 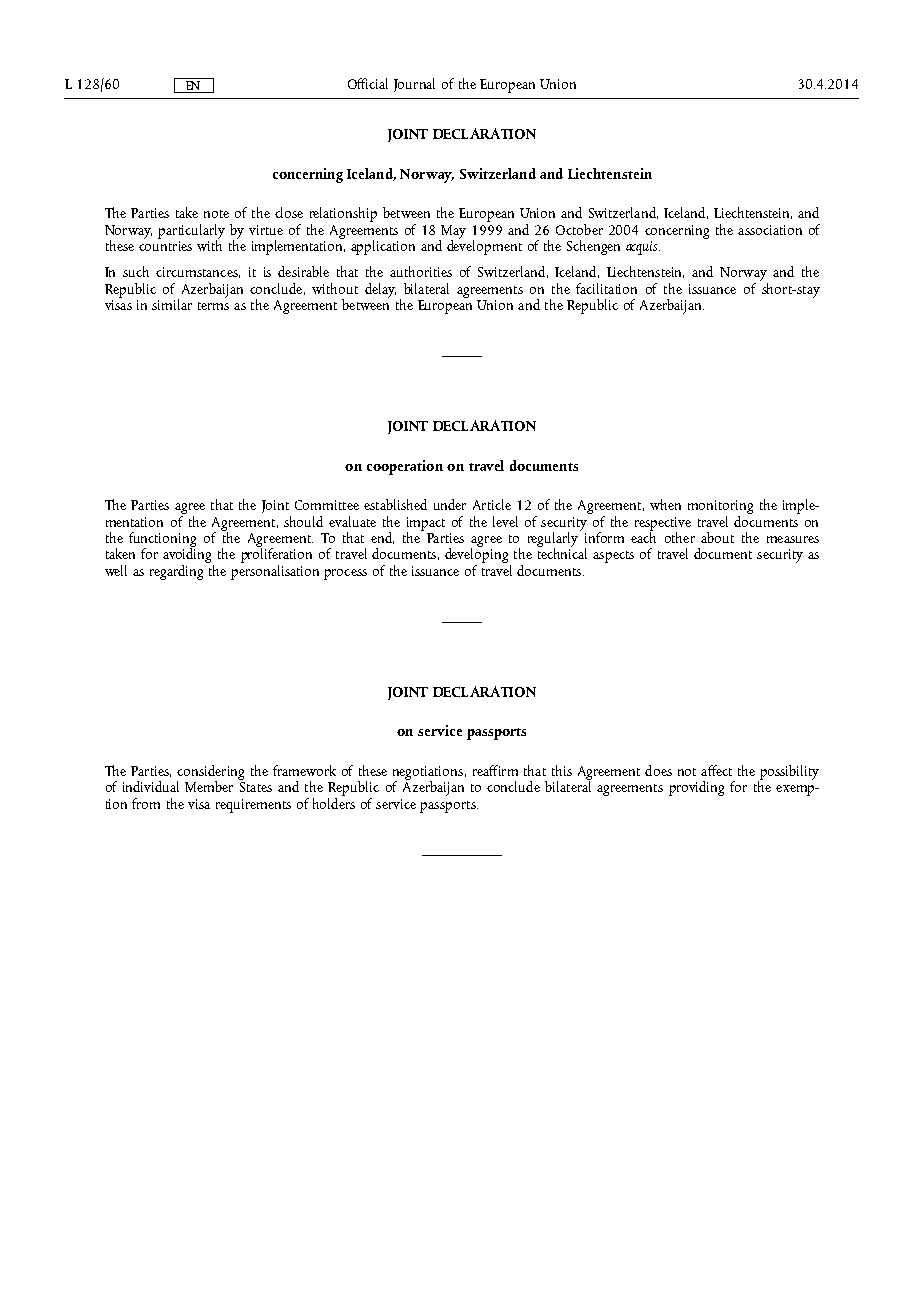 What do you see at coordinates (209, 786) in the image?
I see `Member` at bounding box center [209, 786].
